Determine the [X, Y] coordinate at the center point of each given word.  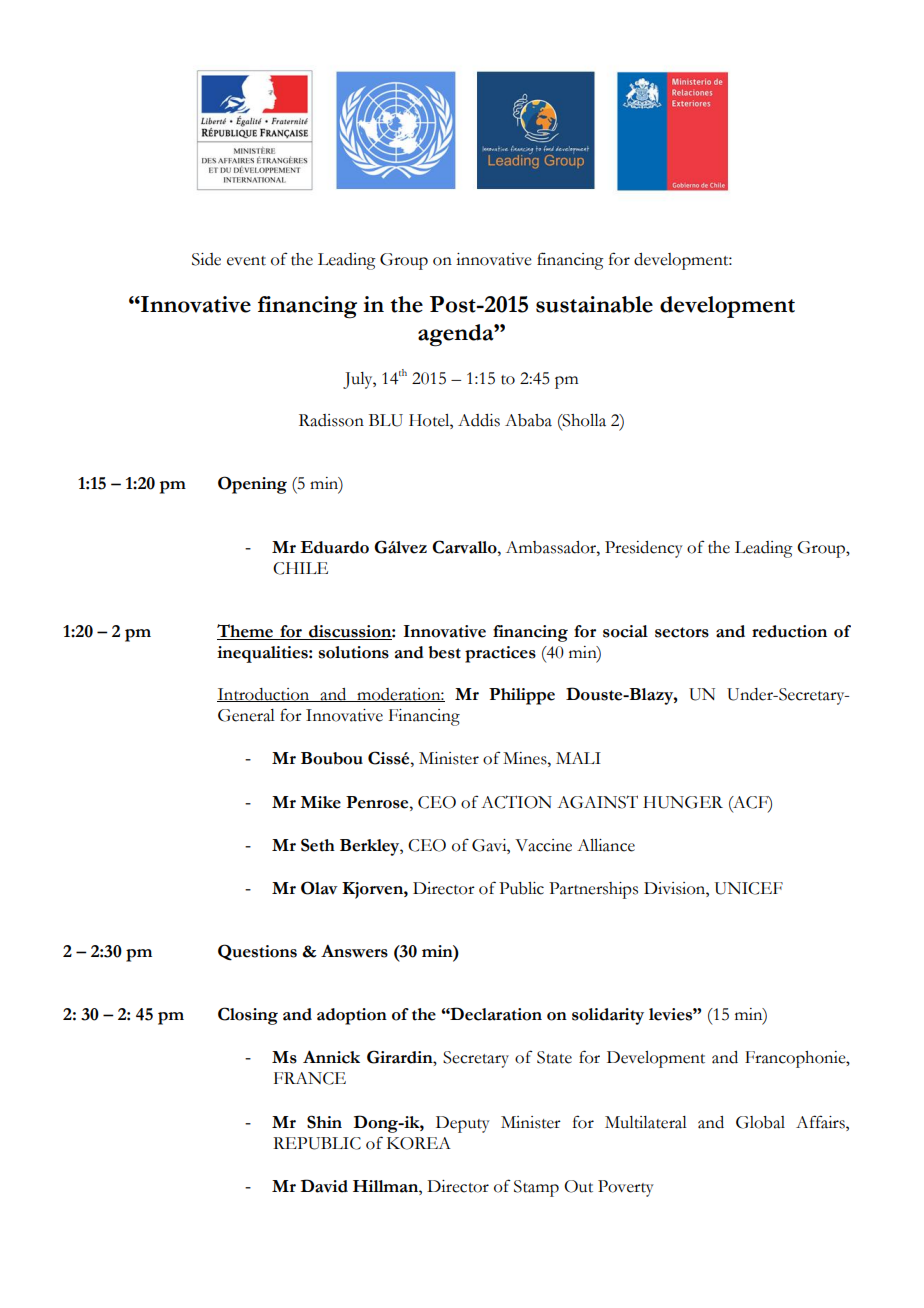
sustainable [594, 304]
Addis [479, 420]
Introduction [264, 695]
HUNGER [683, 802]
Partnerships [593, 890]
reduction [789, 631]
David [324, 1186]
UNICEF [749, 888]
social [625, 631]
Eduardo [334, 547]
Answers [354, 951]
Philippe [522, 696]
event [246, 261]
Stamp [536, 1188]
